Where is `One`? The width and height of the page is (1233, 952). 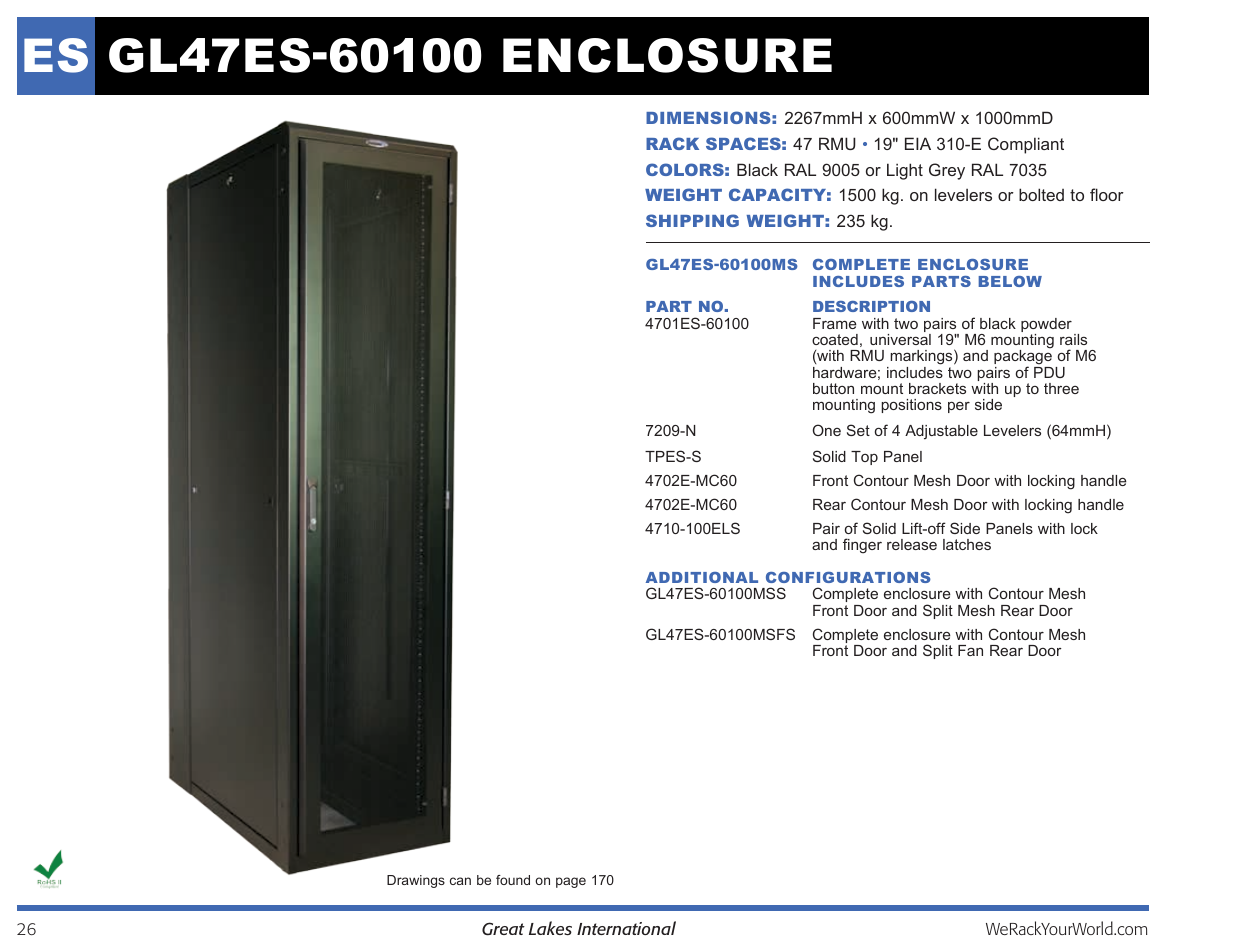
One is located at coordinates (827, 430).
